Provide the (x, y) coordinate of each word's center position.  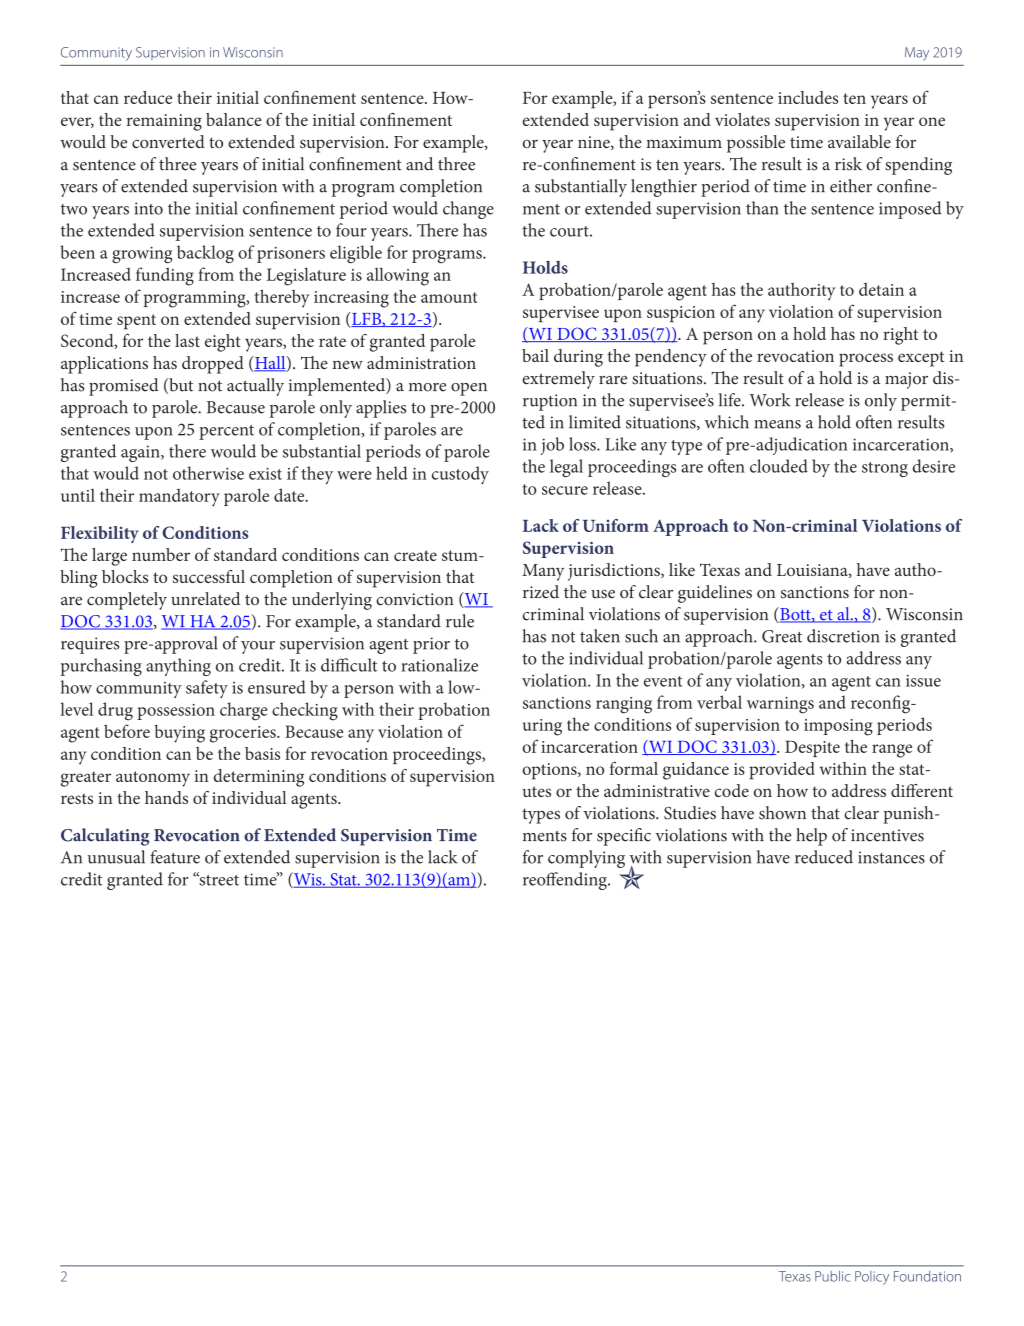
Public (832, 1276)
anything (178, 667)
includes (808, 97)
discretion (843, 636)
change (468, 210)
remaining (164, 122)
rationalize (439, 665)
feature (175, 857)
